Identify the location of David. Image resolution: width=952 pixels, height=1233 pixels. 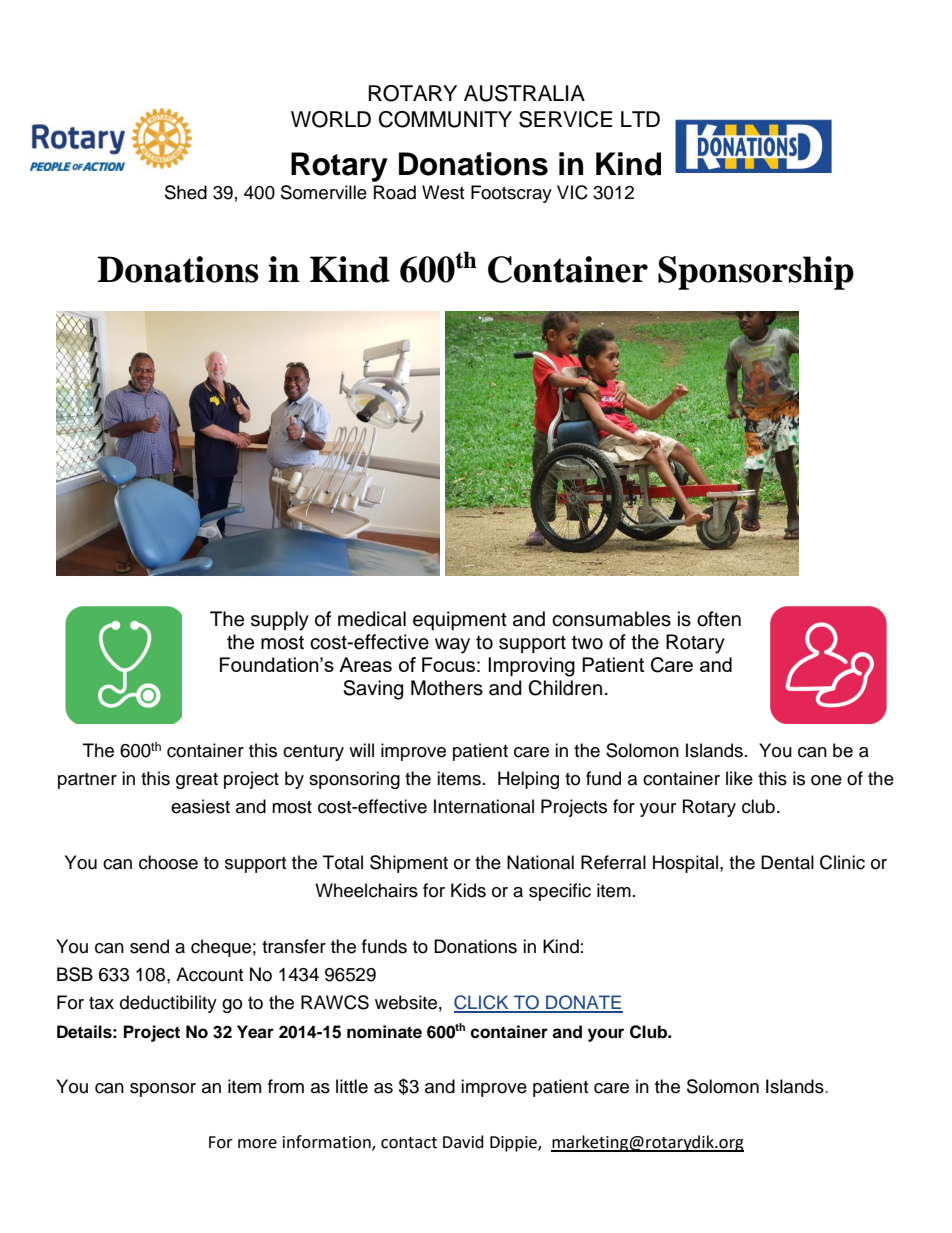
(463, 1142).
